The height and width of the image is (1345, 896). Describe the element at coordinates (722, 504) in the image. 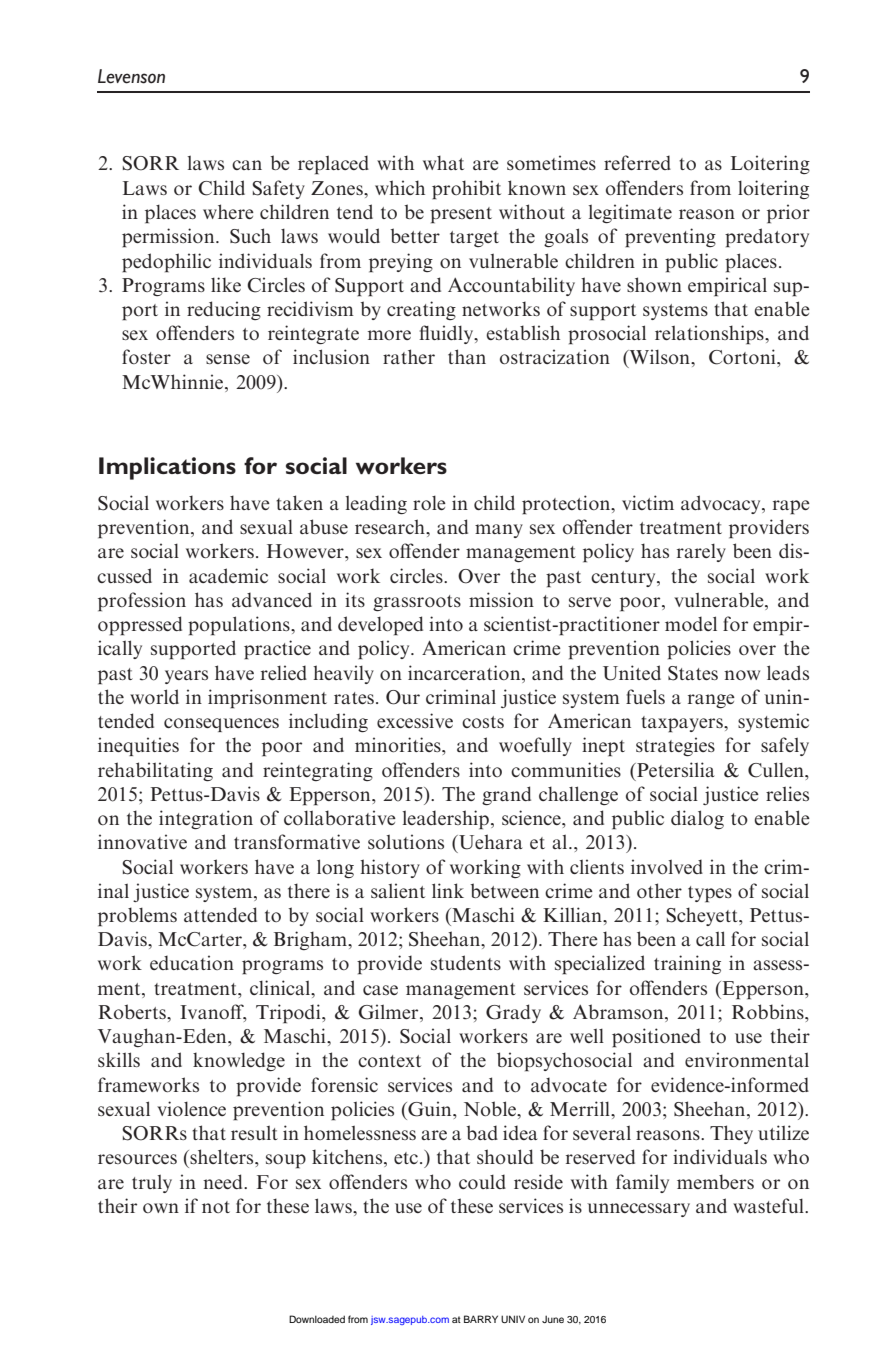

I see `advocacy` at that location.
